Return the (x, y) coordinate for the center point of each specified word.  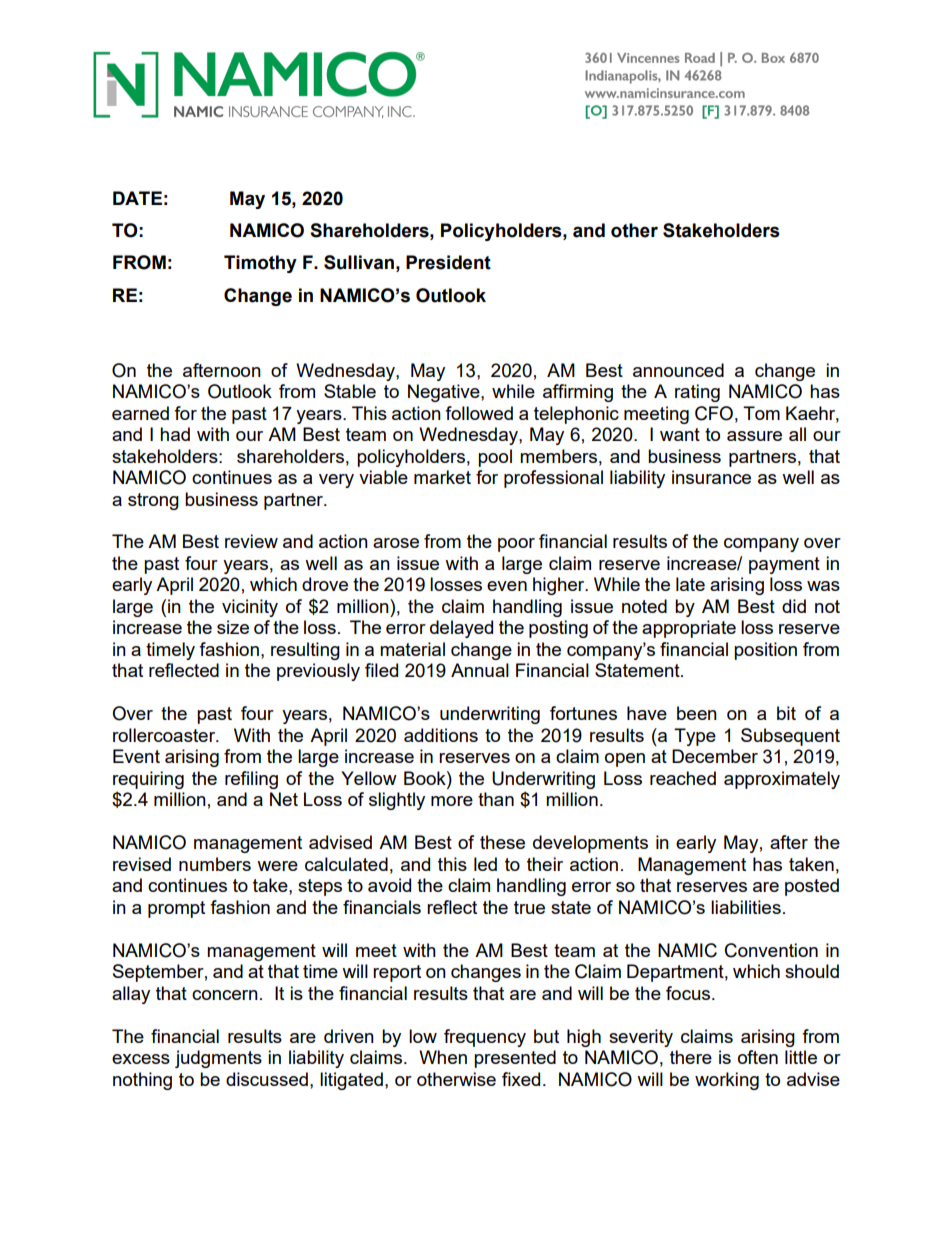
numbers (215, 864)
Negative (445, 393)
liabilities (746, 907)
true (529, 907)
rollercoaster (165, 735)
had (175, 434)
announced (678, 370)
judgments (218, 1059)
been (697, 713)
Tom (761, 413)
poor (516, 545)
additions (441, 735)
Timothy (260, 264)
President (448, 262)
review (251, 541)
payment (784, 565)
